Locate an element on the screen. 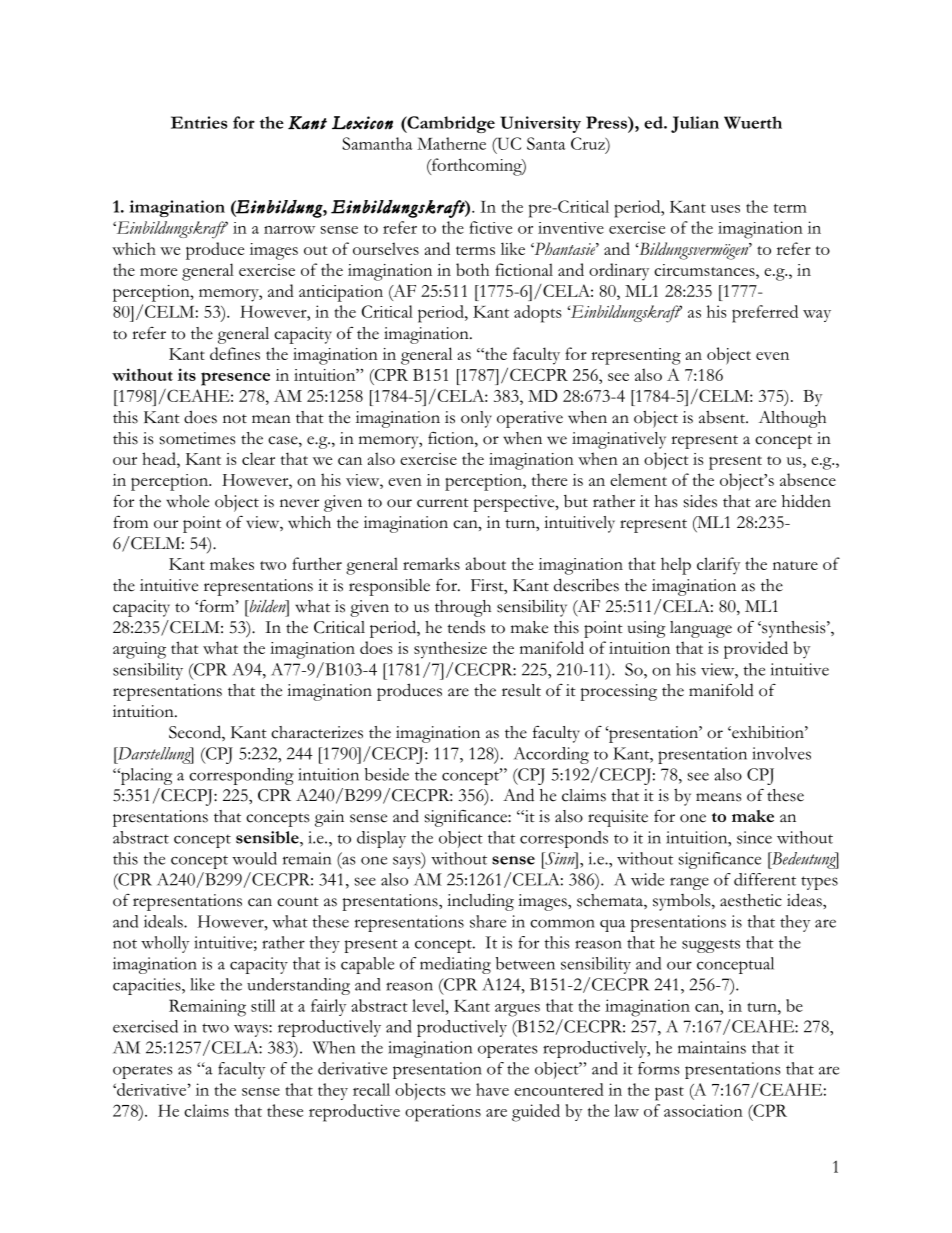 The width and height of the screenshot is (952, 1233). absent is located at coordinates (723, 417).
